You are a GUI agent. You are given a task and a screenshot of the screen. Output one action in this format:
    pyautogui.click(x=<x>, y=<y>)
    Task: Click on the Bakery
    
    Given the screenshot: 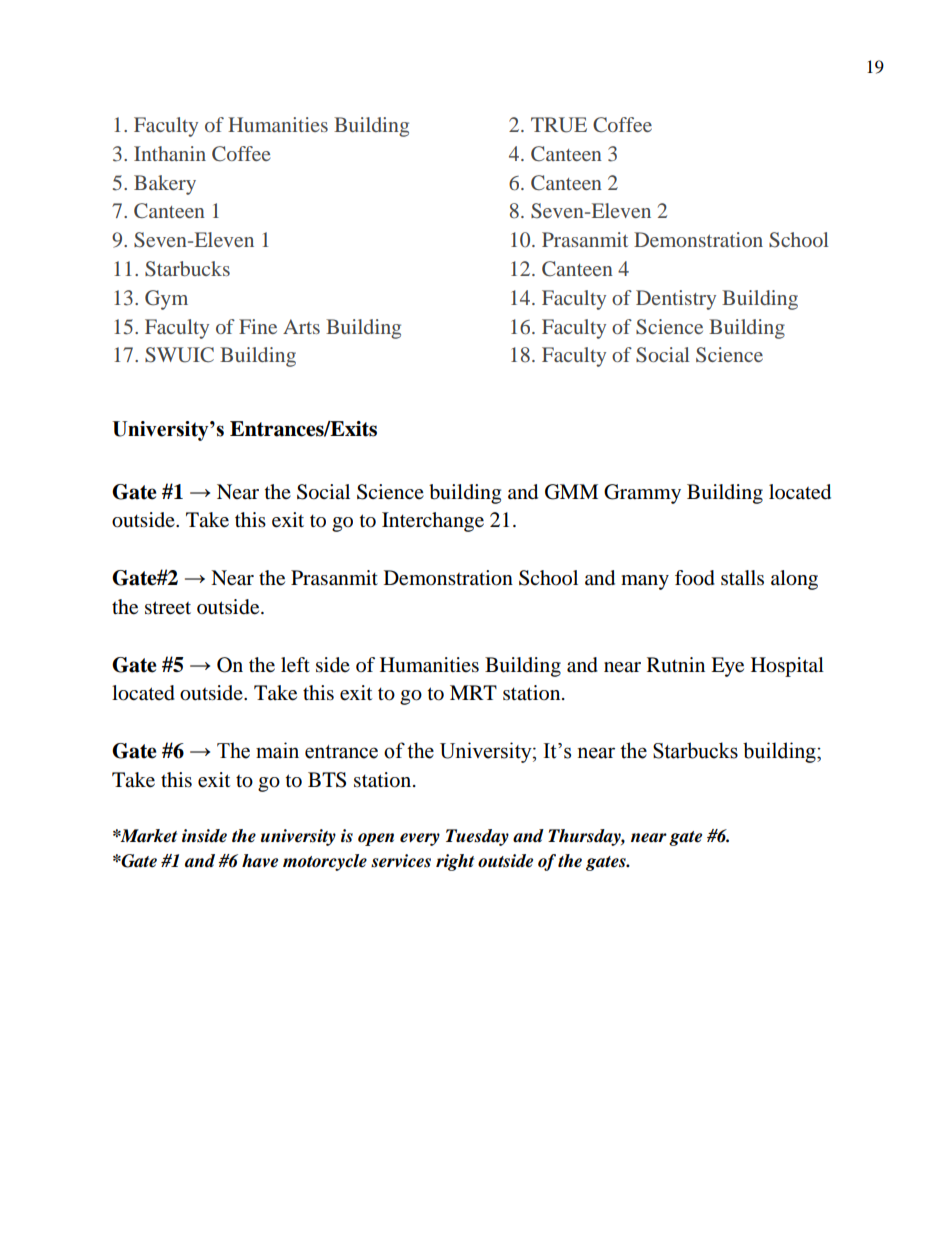 What is the action you would take?
    pyautogui.click(x=165, y=185)
